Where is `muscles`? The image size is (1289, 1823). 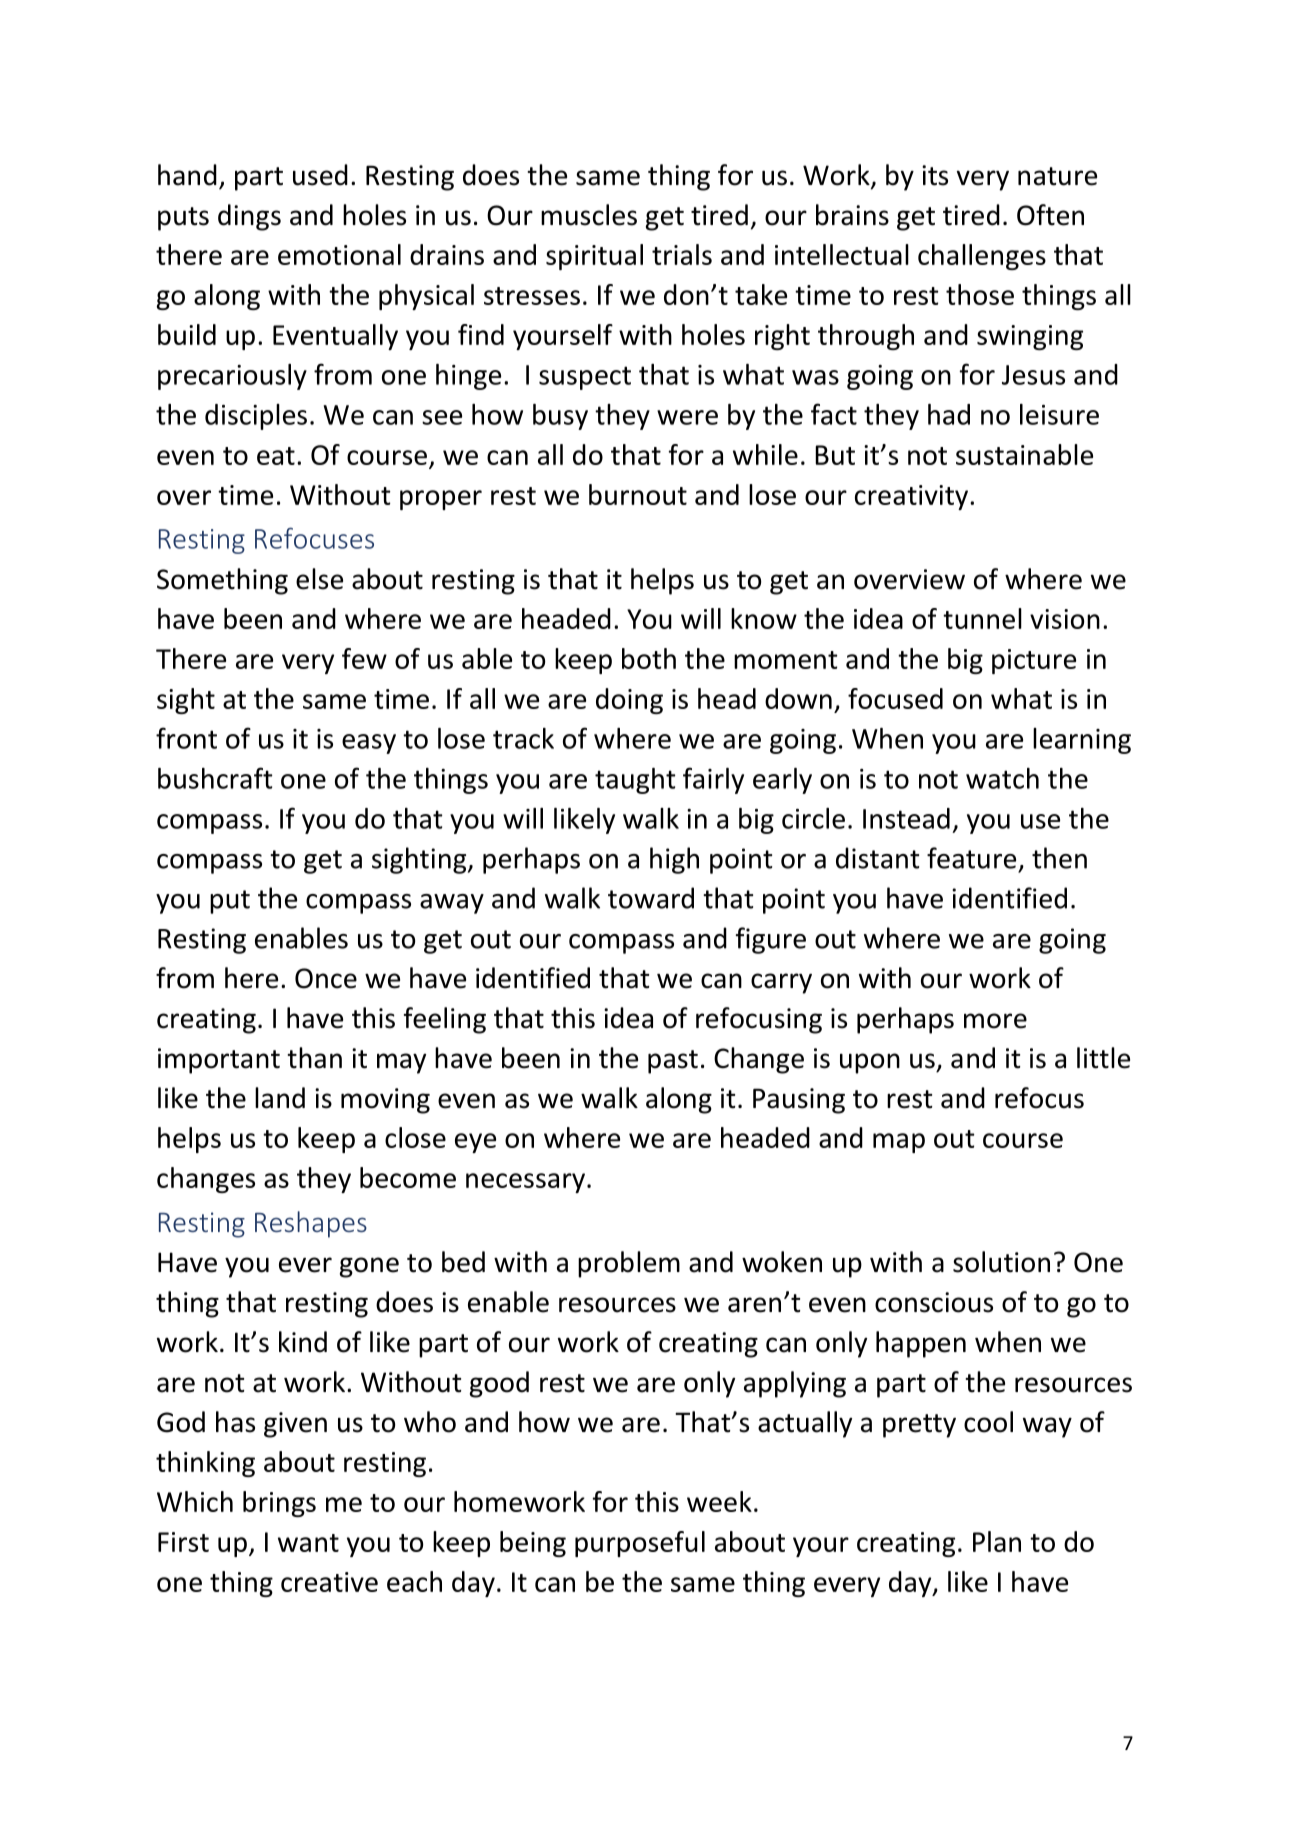
muscles is located at coordinates (589, 215).
